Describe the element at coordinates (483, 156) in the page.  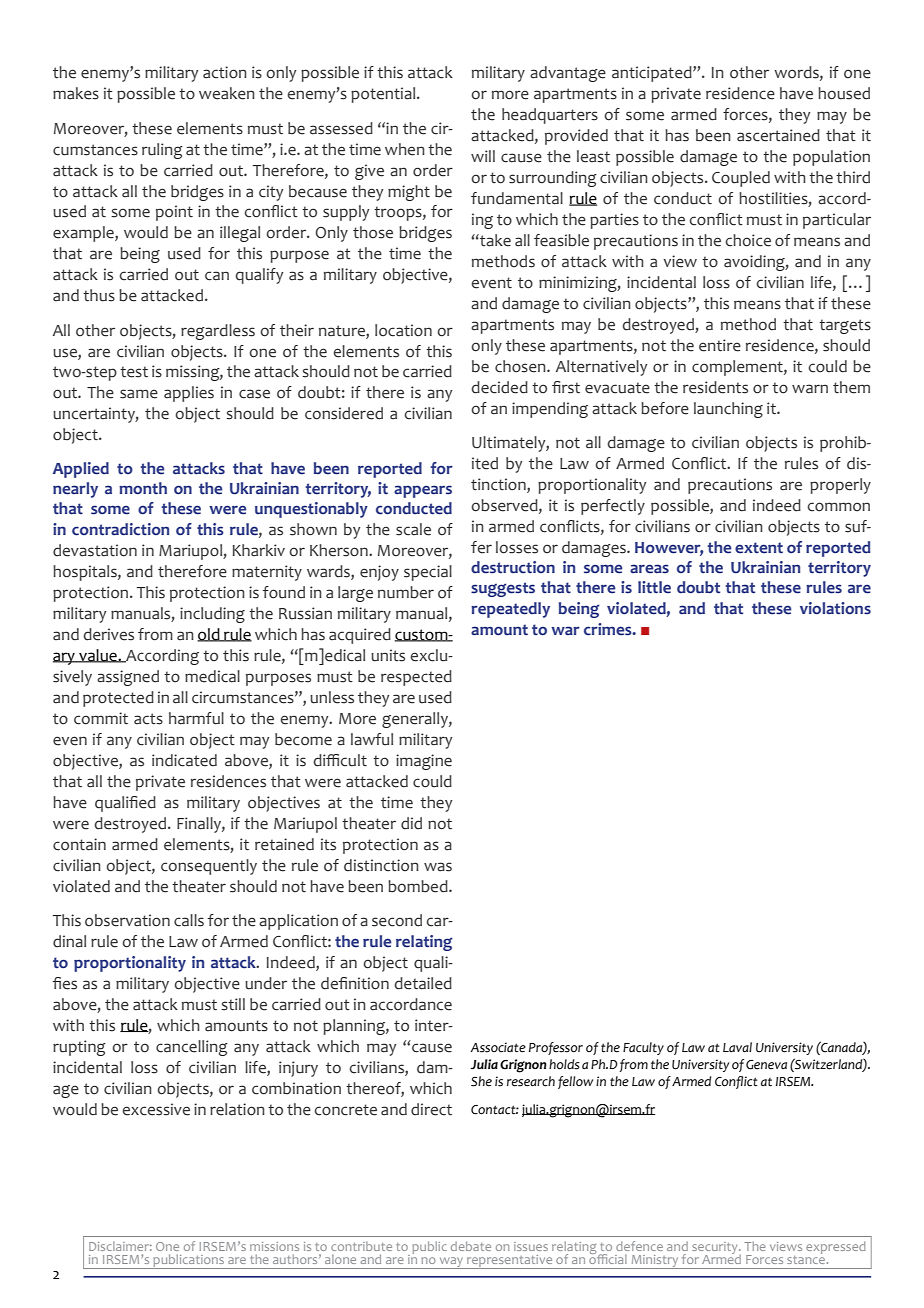
I see `will` at that location.
